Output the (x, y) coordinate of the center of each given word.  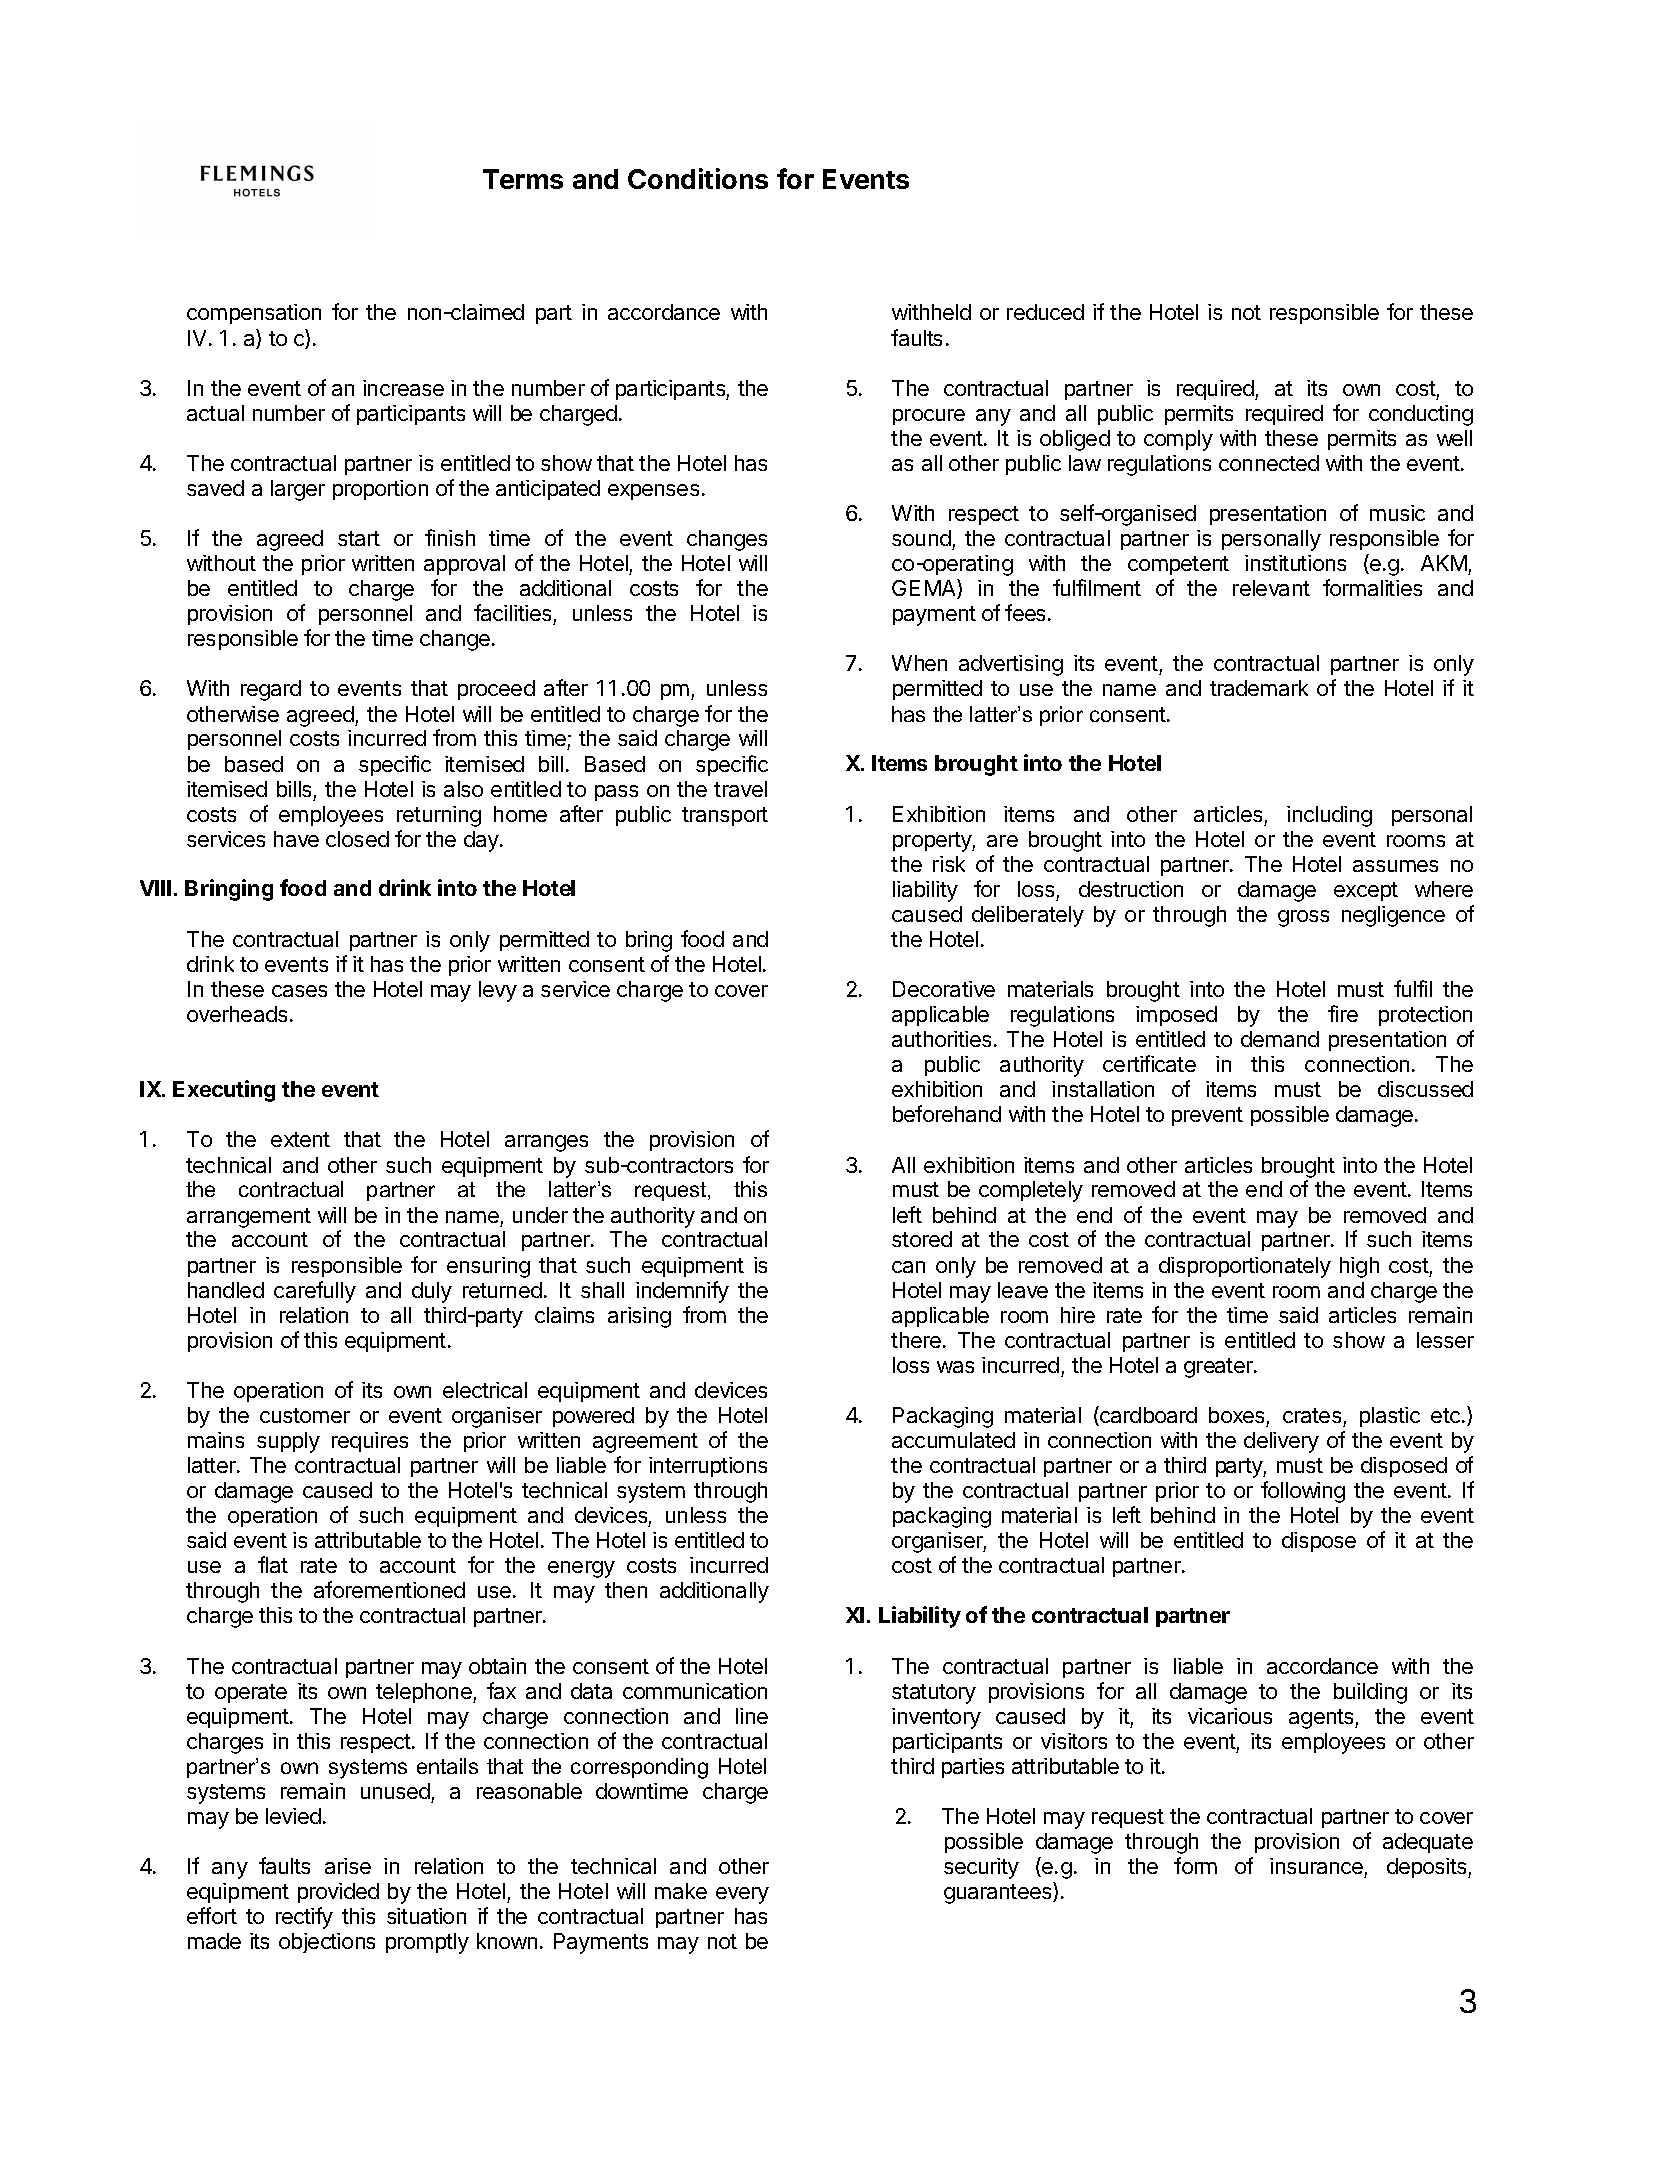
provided (338, 1893)
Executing (224, 1091)
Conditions (698, 178)
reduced (1045, 312)
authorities (941, 1039)
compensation (254, 314)
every (742, 1895)
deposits (1428, 1868)
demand (1280, 1039)
